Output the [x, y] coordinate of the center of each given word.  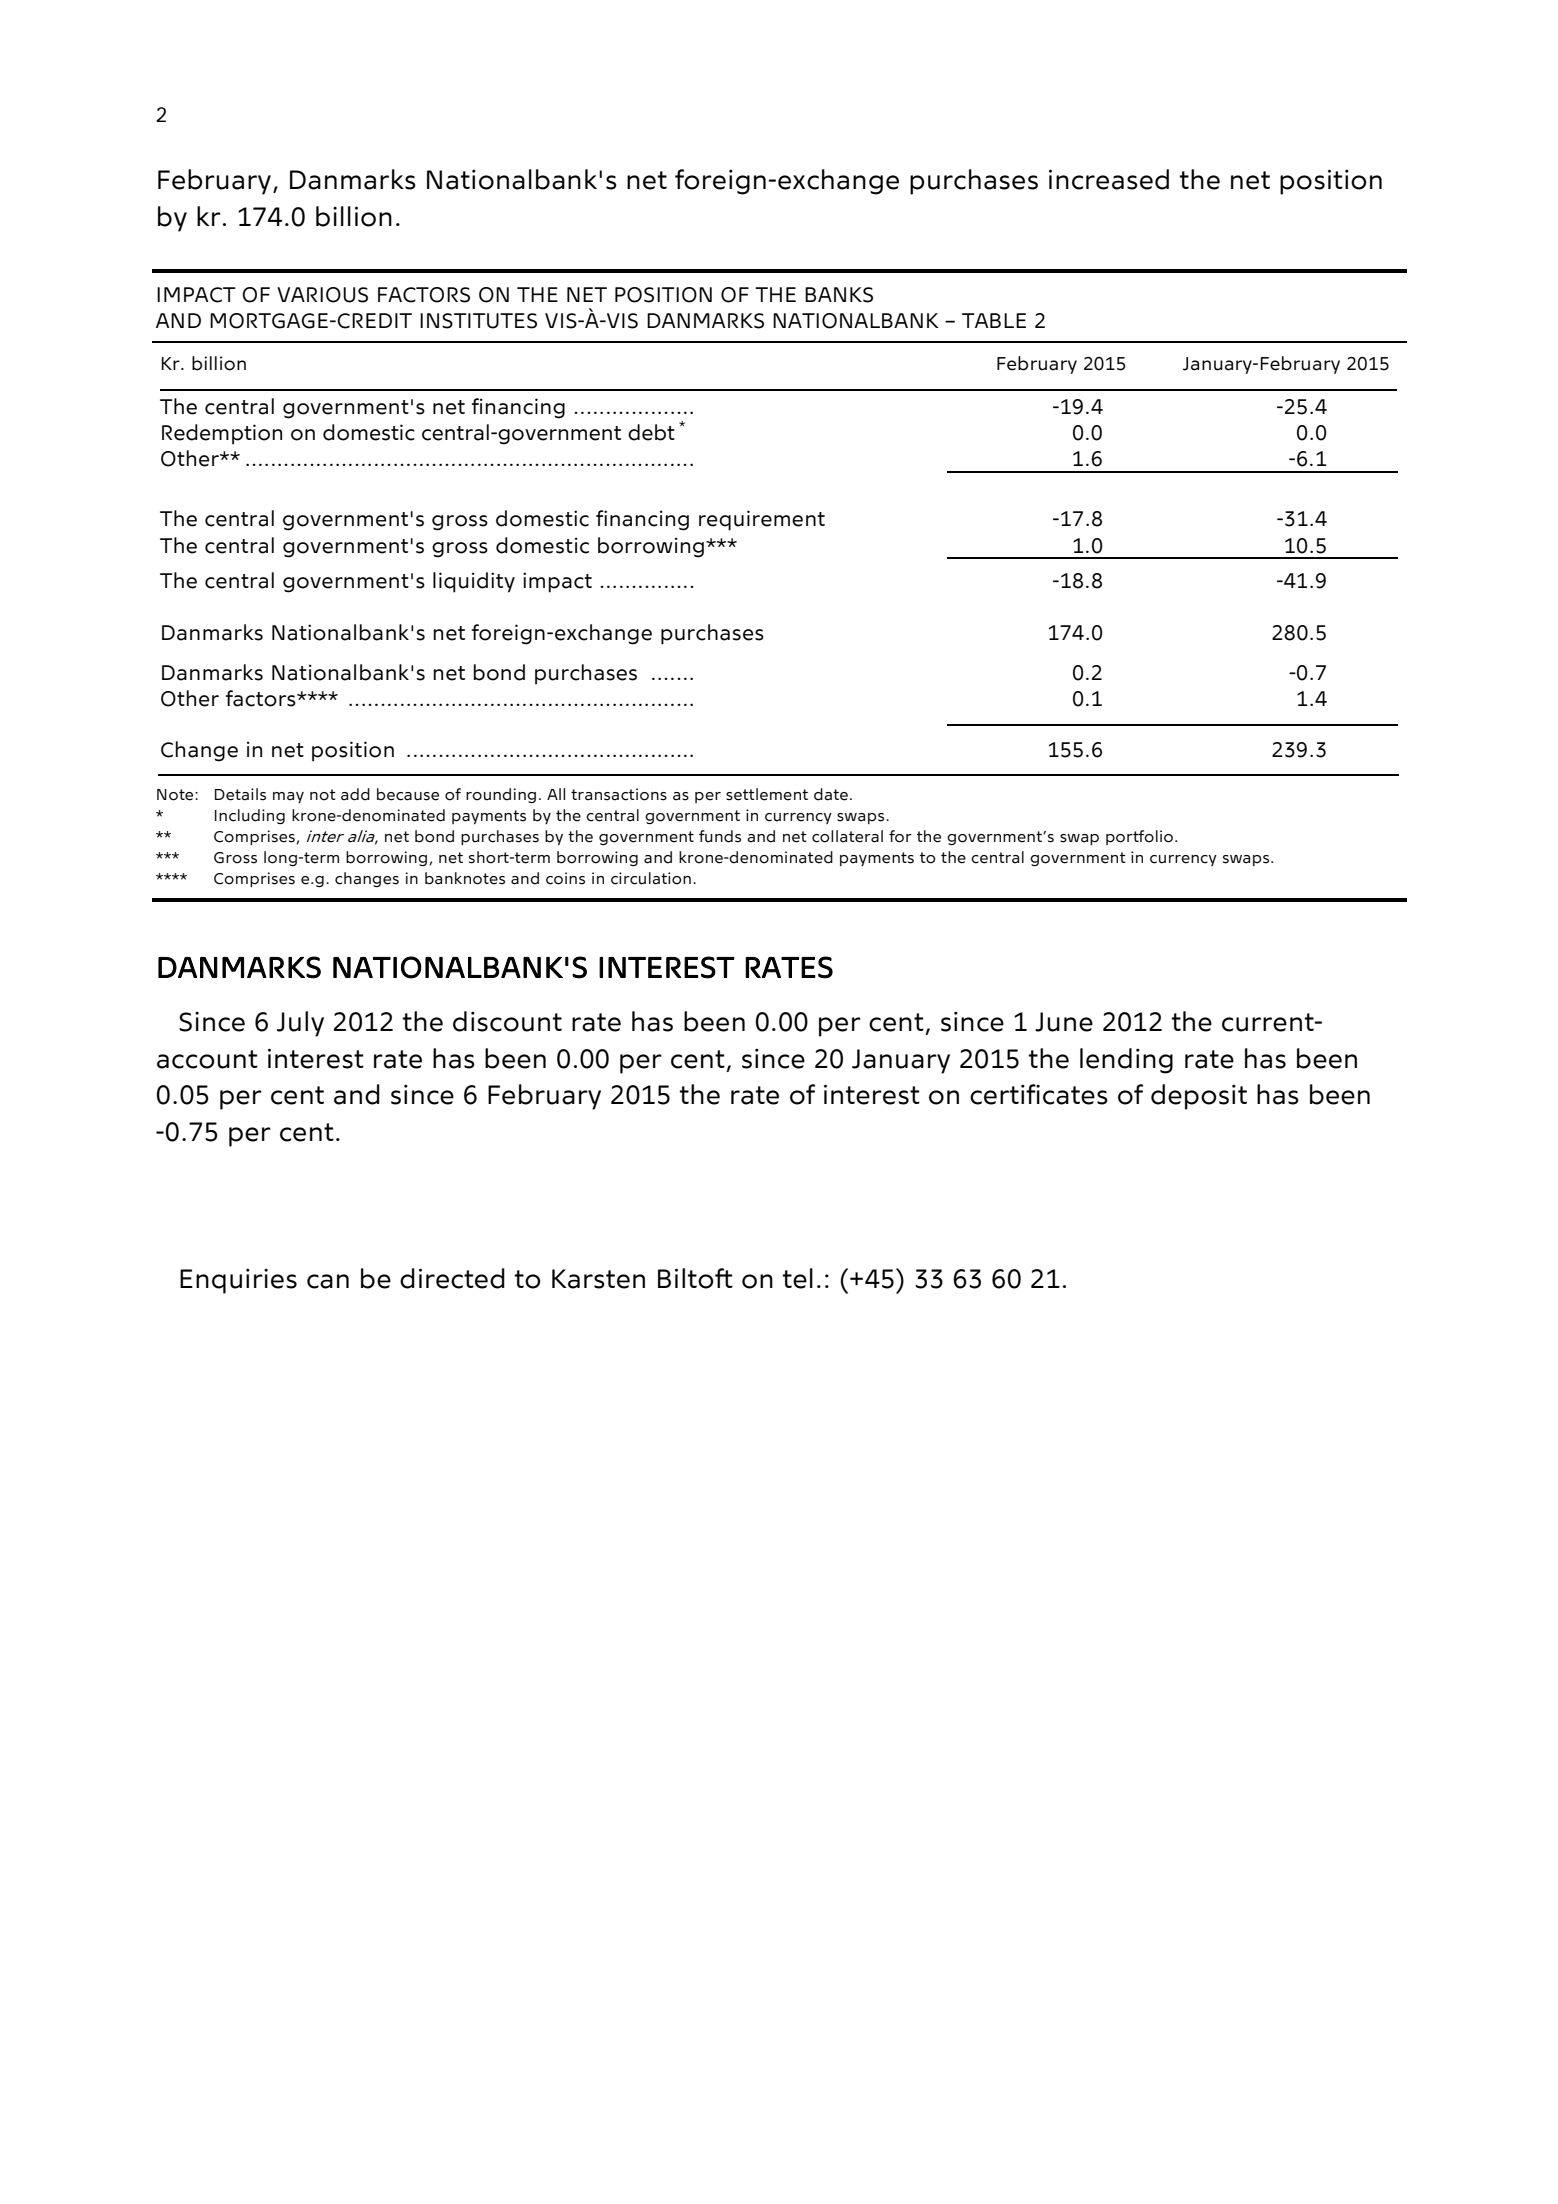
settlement [767, 794]
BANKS [839, 295]
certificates [1039, 1094]
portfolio [1141, 837]
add [355, 794]
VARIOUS [322, 295]
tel [798, 1278]
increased [1109, 179]
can [328, 1281]
